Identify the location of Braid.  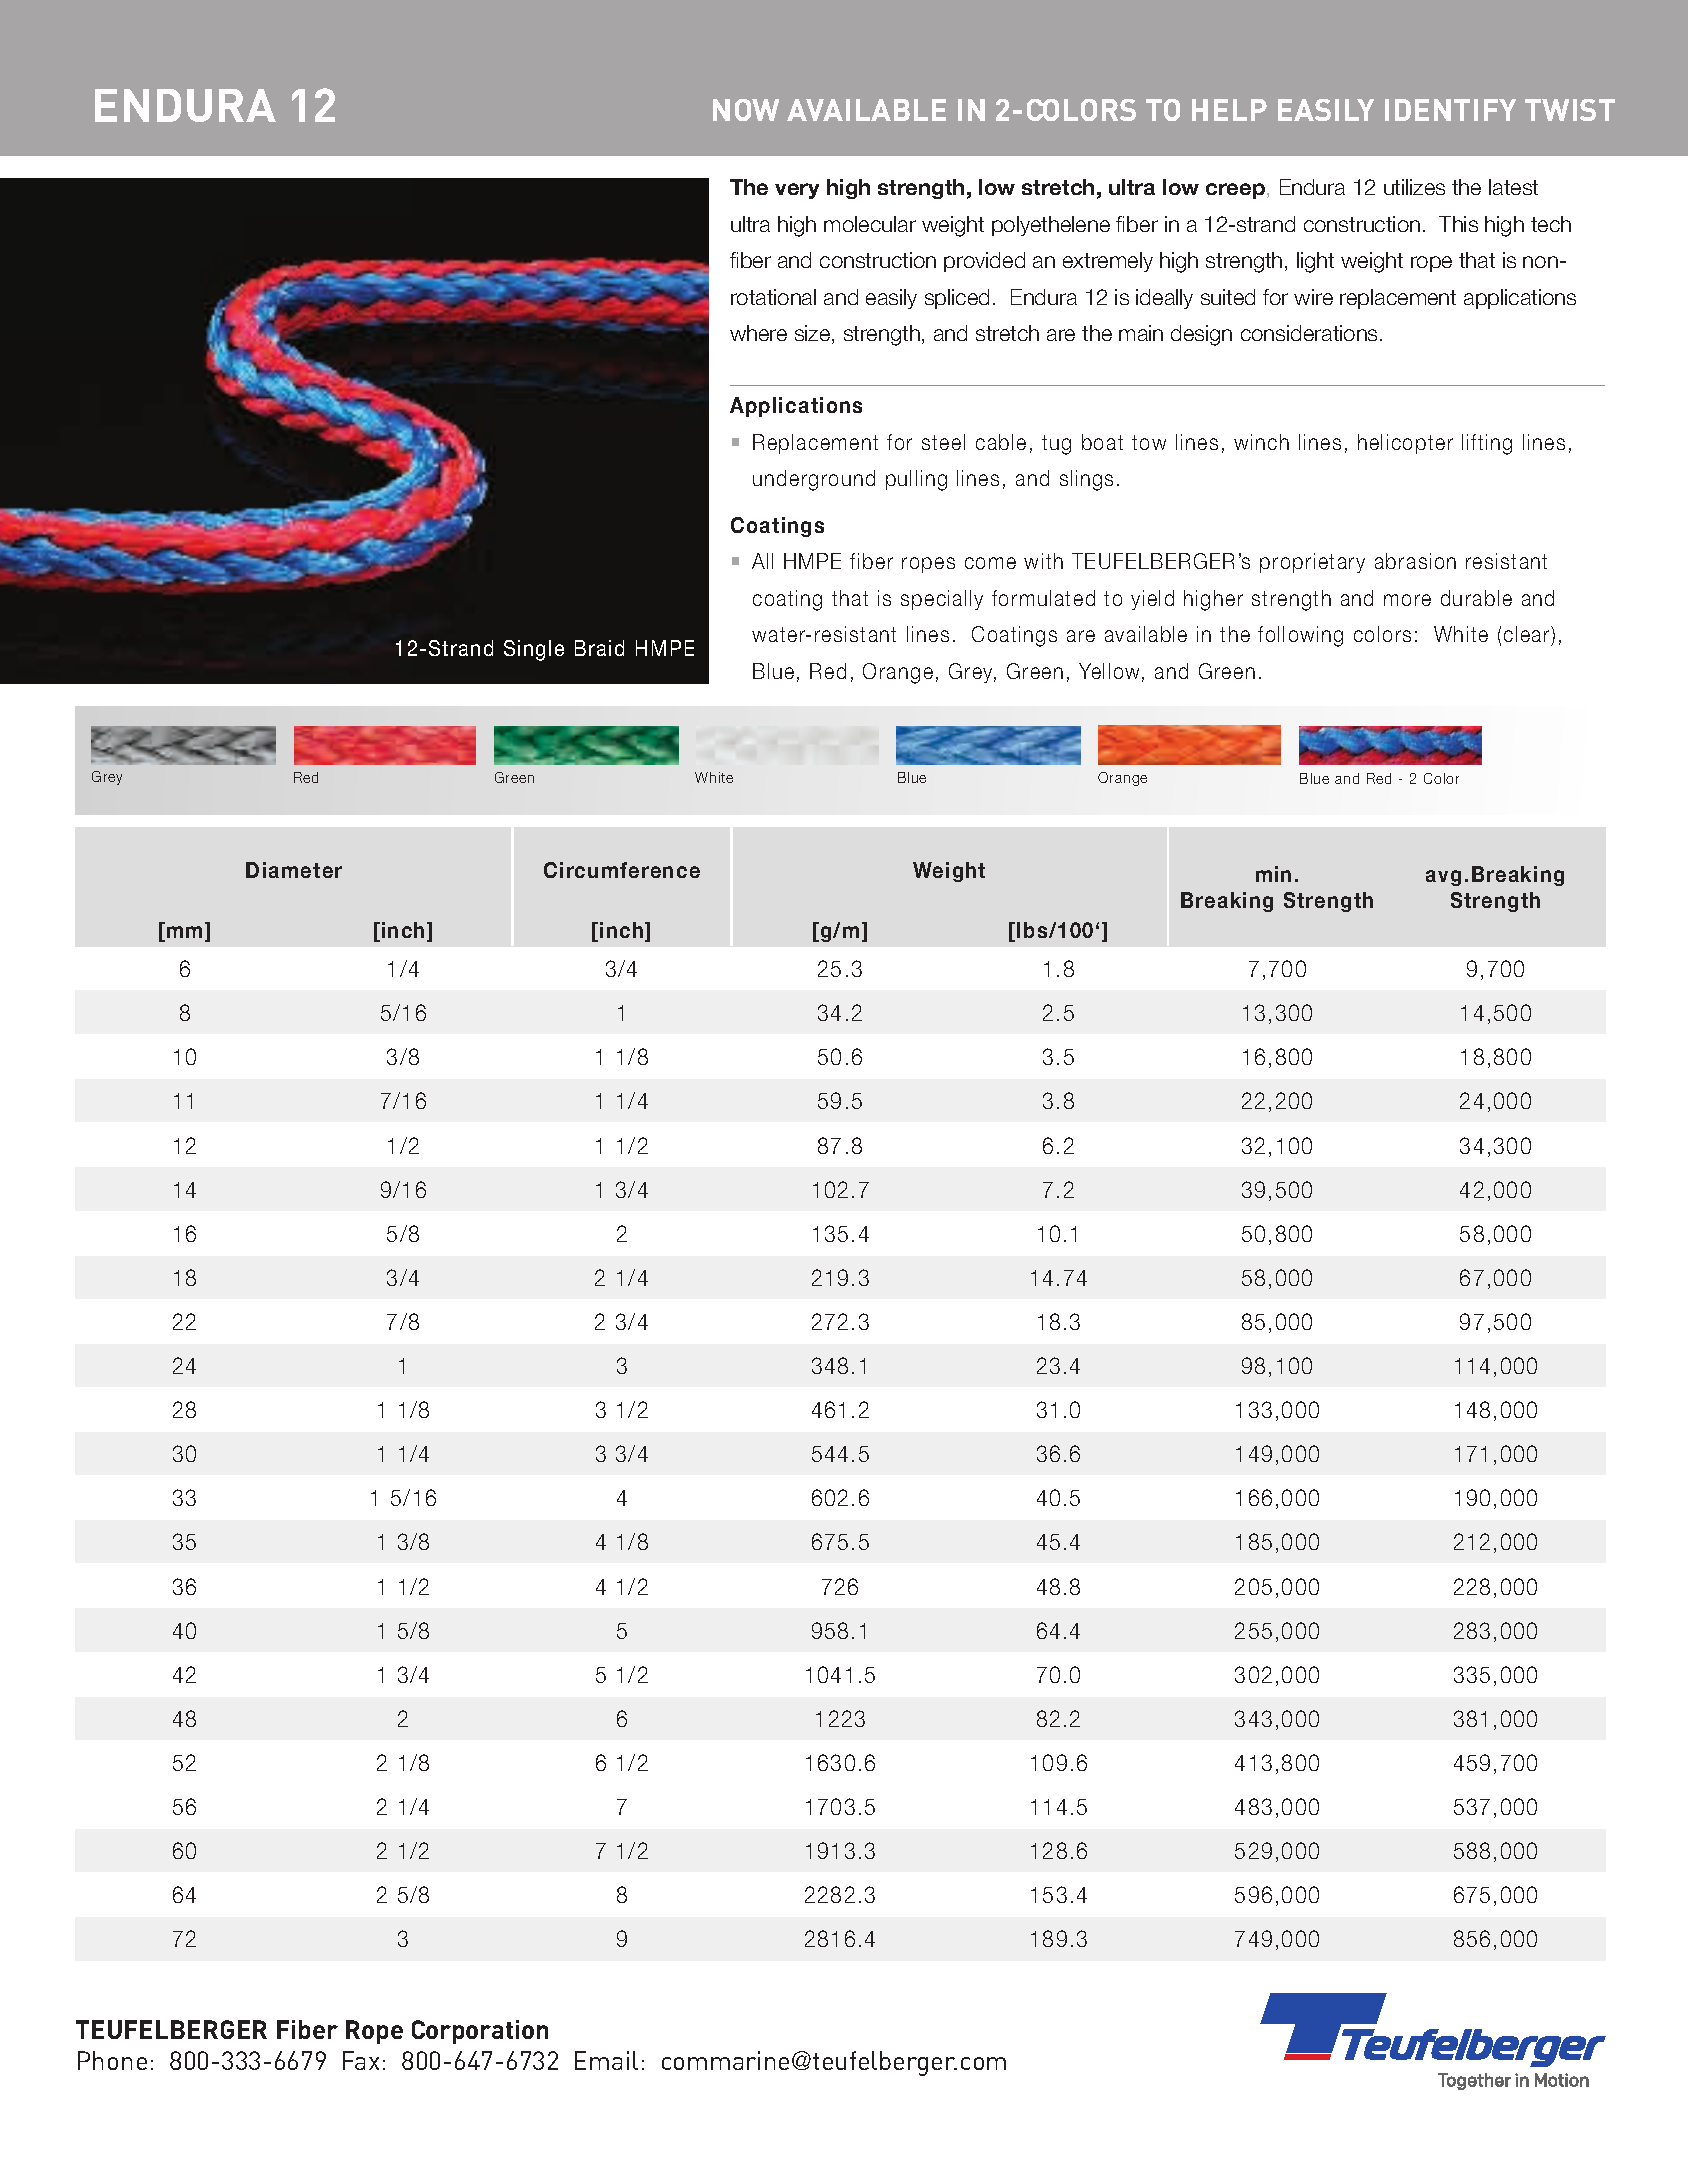
(599, 648).
